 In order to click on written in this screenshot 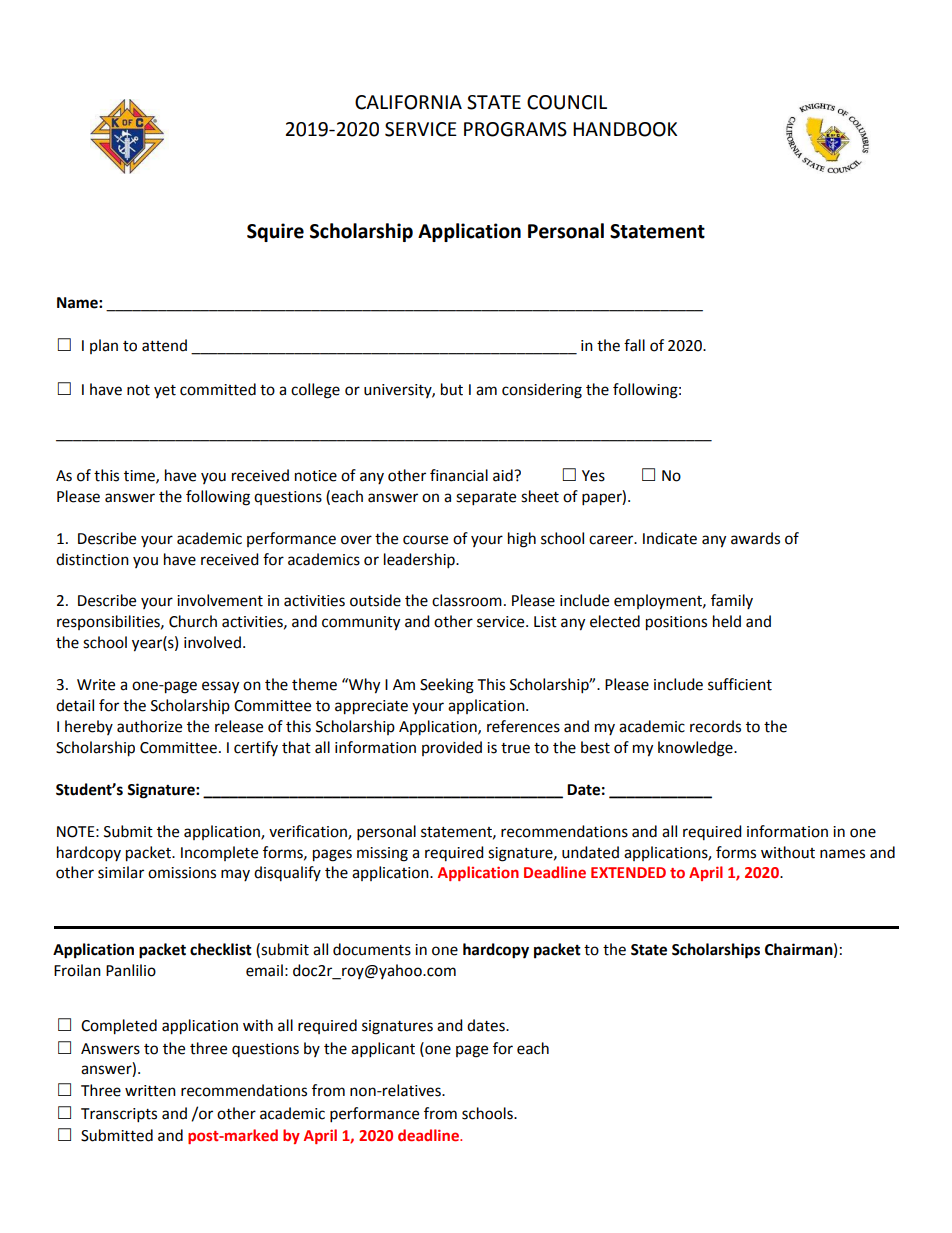, I will do `click(150, 1091)`.
